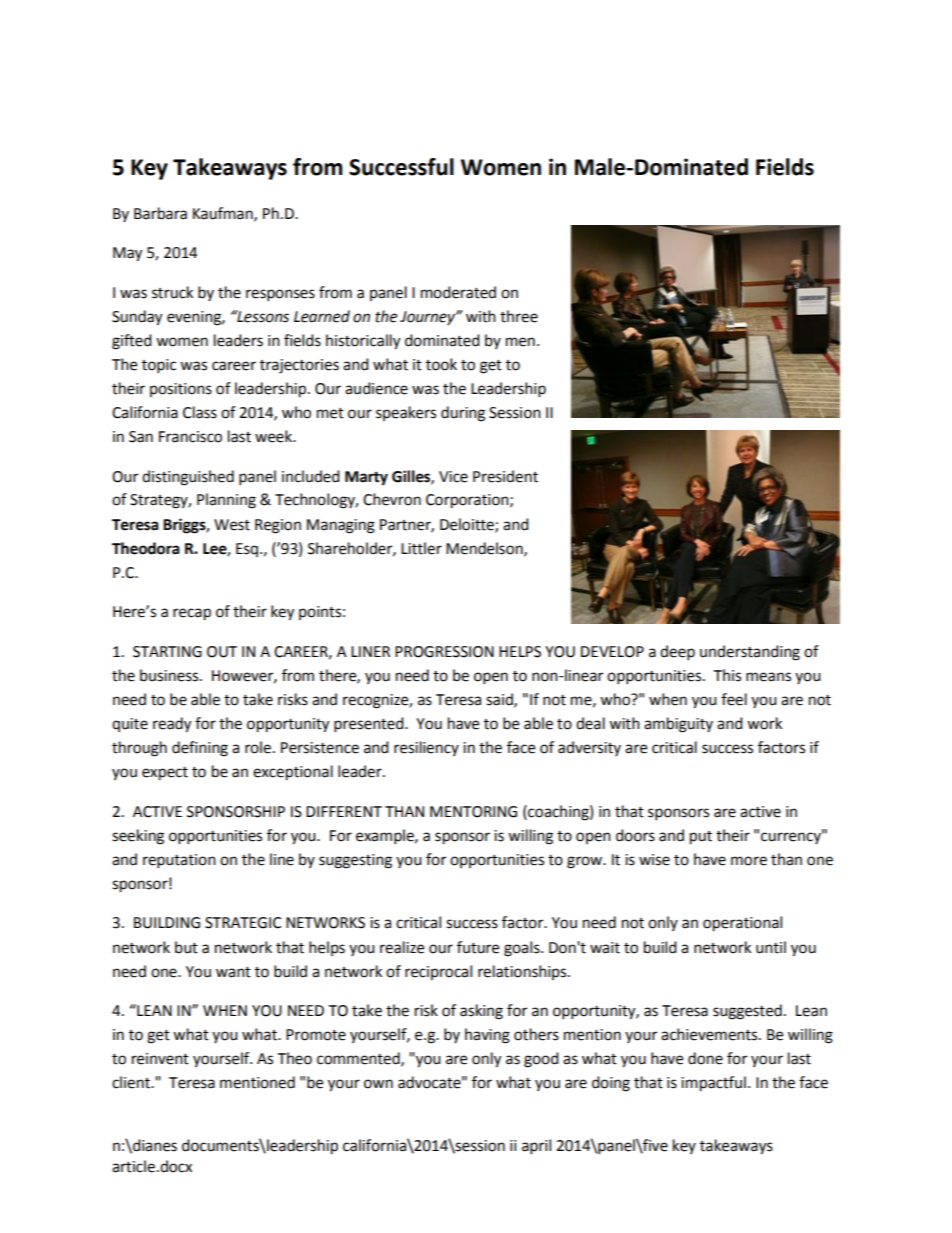 This screenshot has height=1233, width=952. I want to click on Kaufman, so click(224, 214).
